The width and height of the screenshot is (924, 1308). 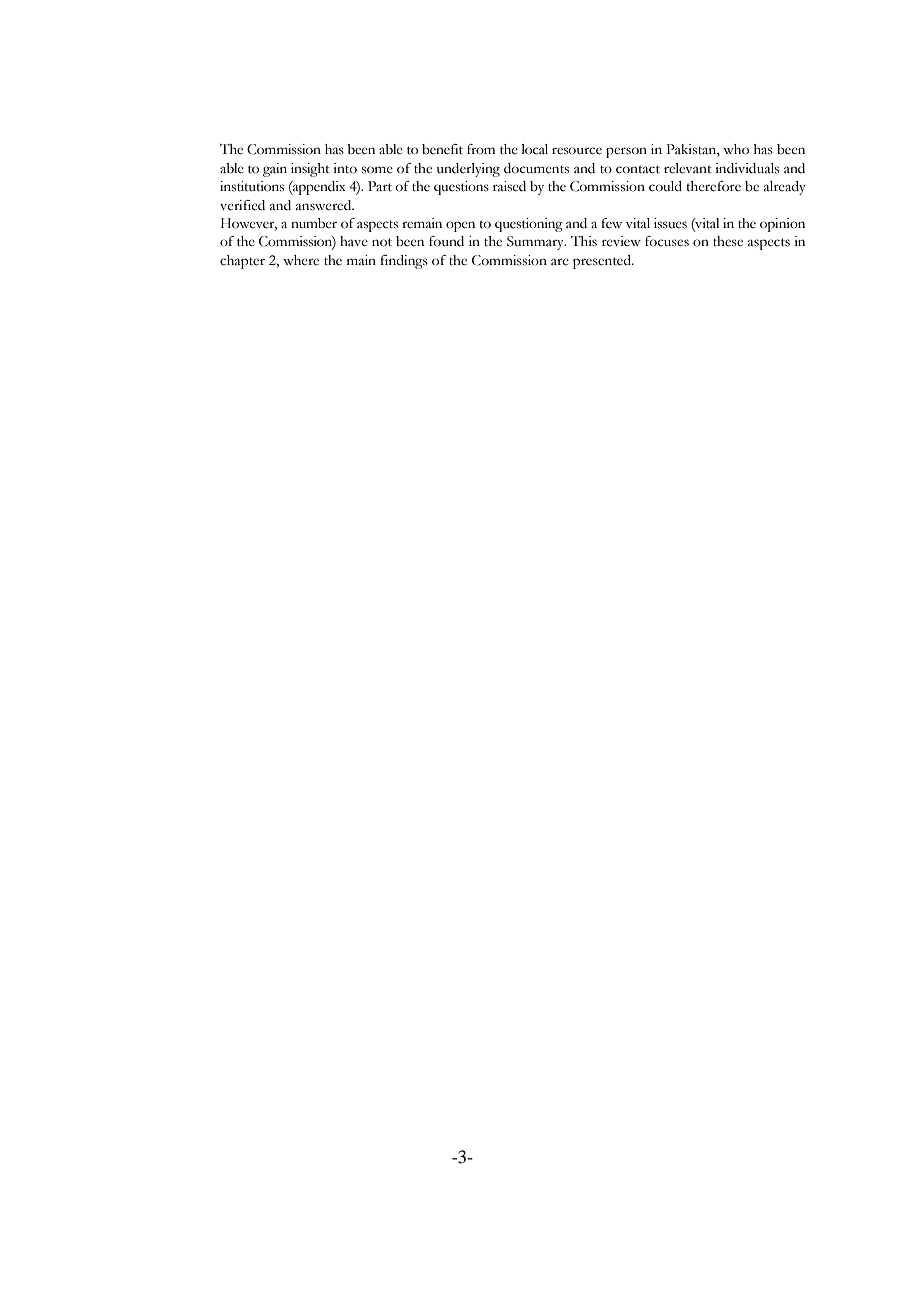 What do you see at coordinates (325, 205) in the screenshot?
I see `answered` at bounding box center [325, 205].
